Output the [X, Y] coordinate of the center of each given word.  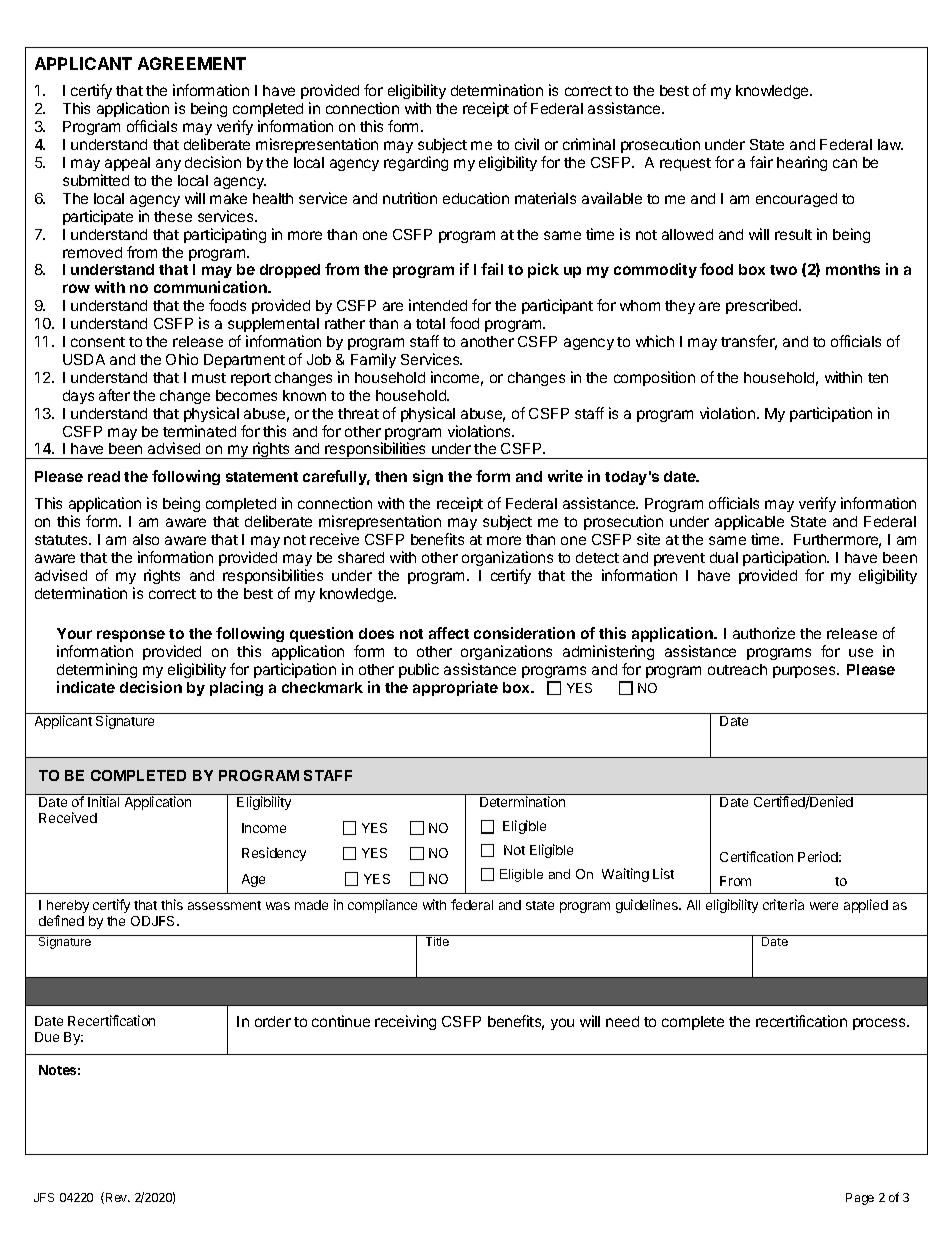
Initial [103, 801]
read [104, 476]
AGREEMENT [192, 63]
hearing [802, 163]
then [391, 476]
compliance [382, 906]
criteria [783, 904]
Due [47, 1037]
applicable [749, 524]
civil [527, 144]
